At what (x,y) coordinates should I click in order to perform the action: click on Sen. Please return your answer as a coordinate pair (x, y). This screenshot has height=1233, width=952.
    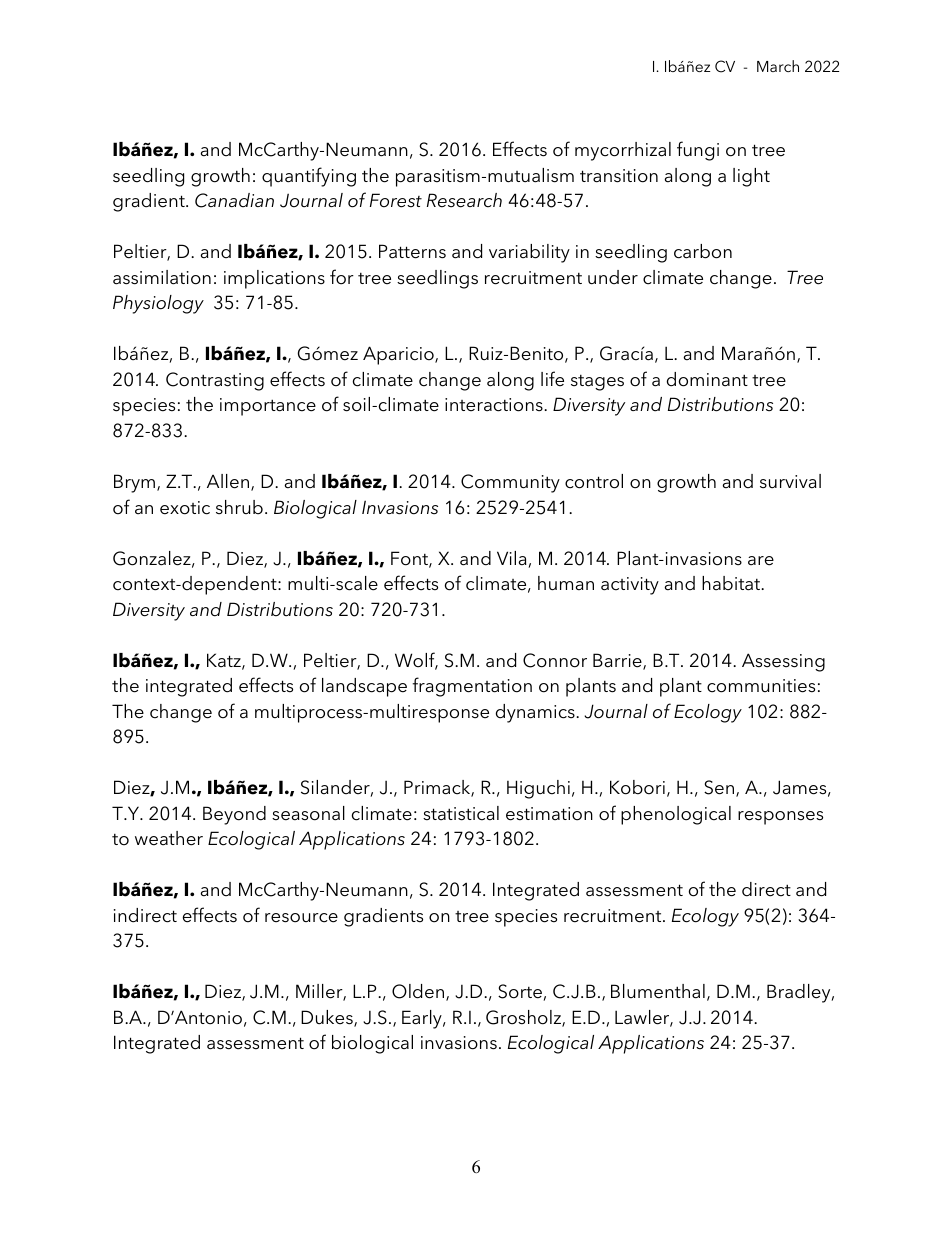
    Looking at the image, I should click on (719, 787).
